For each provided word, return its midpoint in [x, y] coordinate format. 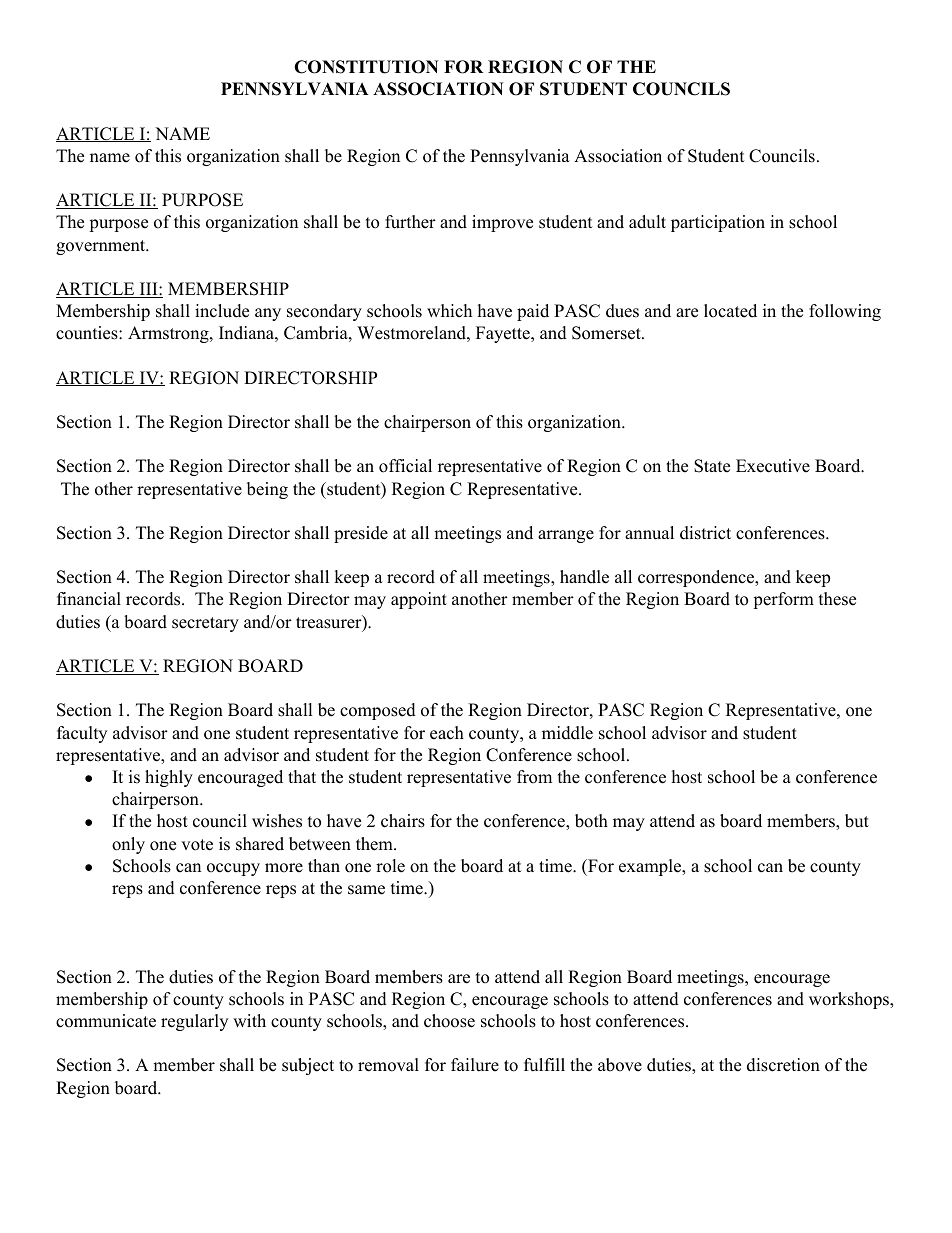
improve [502, 223]
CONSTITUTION [366, 67]
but [857, 821]
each [447, 733]
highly [169, 778]
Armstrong [169, 334]
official [405, 466]
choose [449, 1021]
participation [718, 223]
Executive [773, 466]
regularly [194, 1022]
